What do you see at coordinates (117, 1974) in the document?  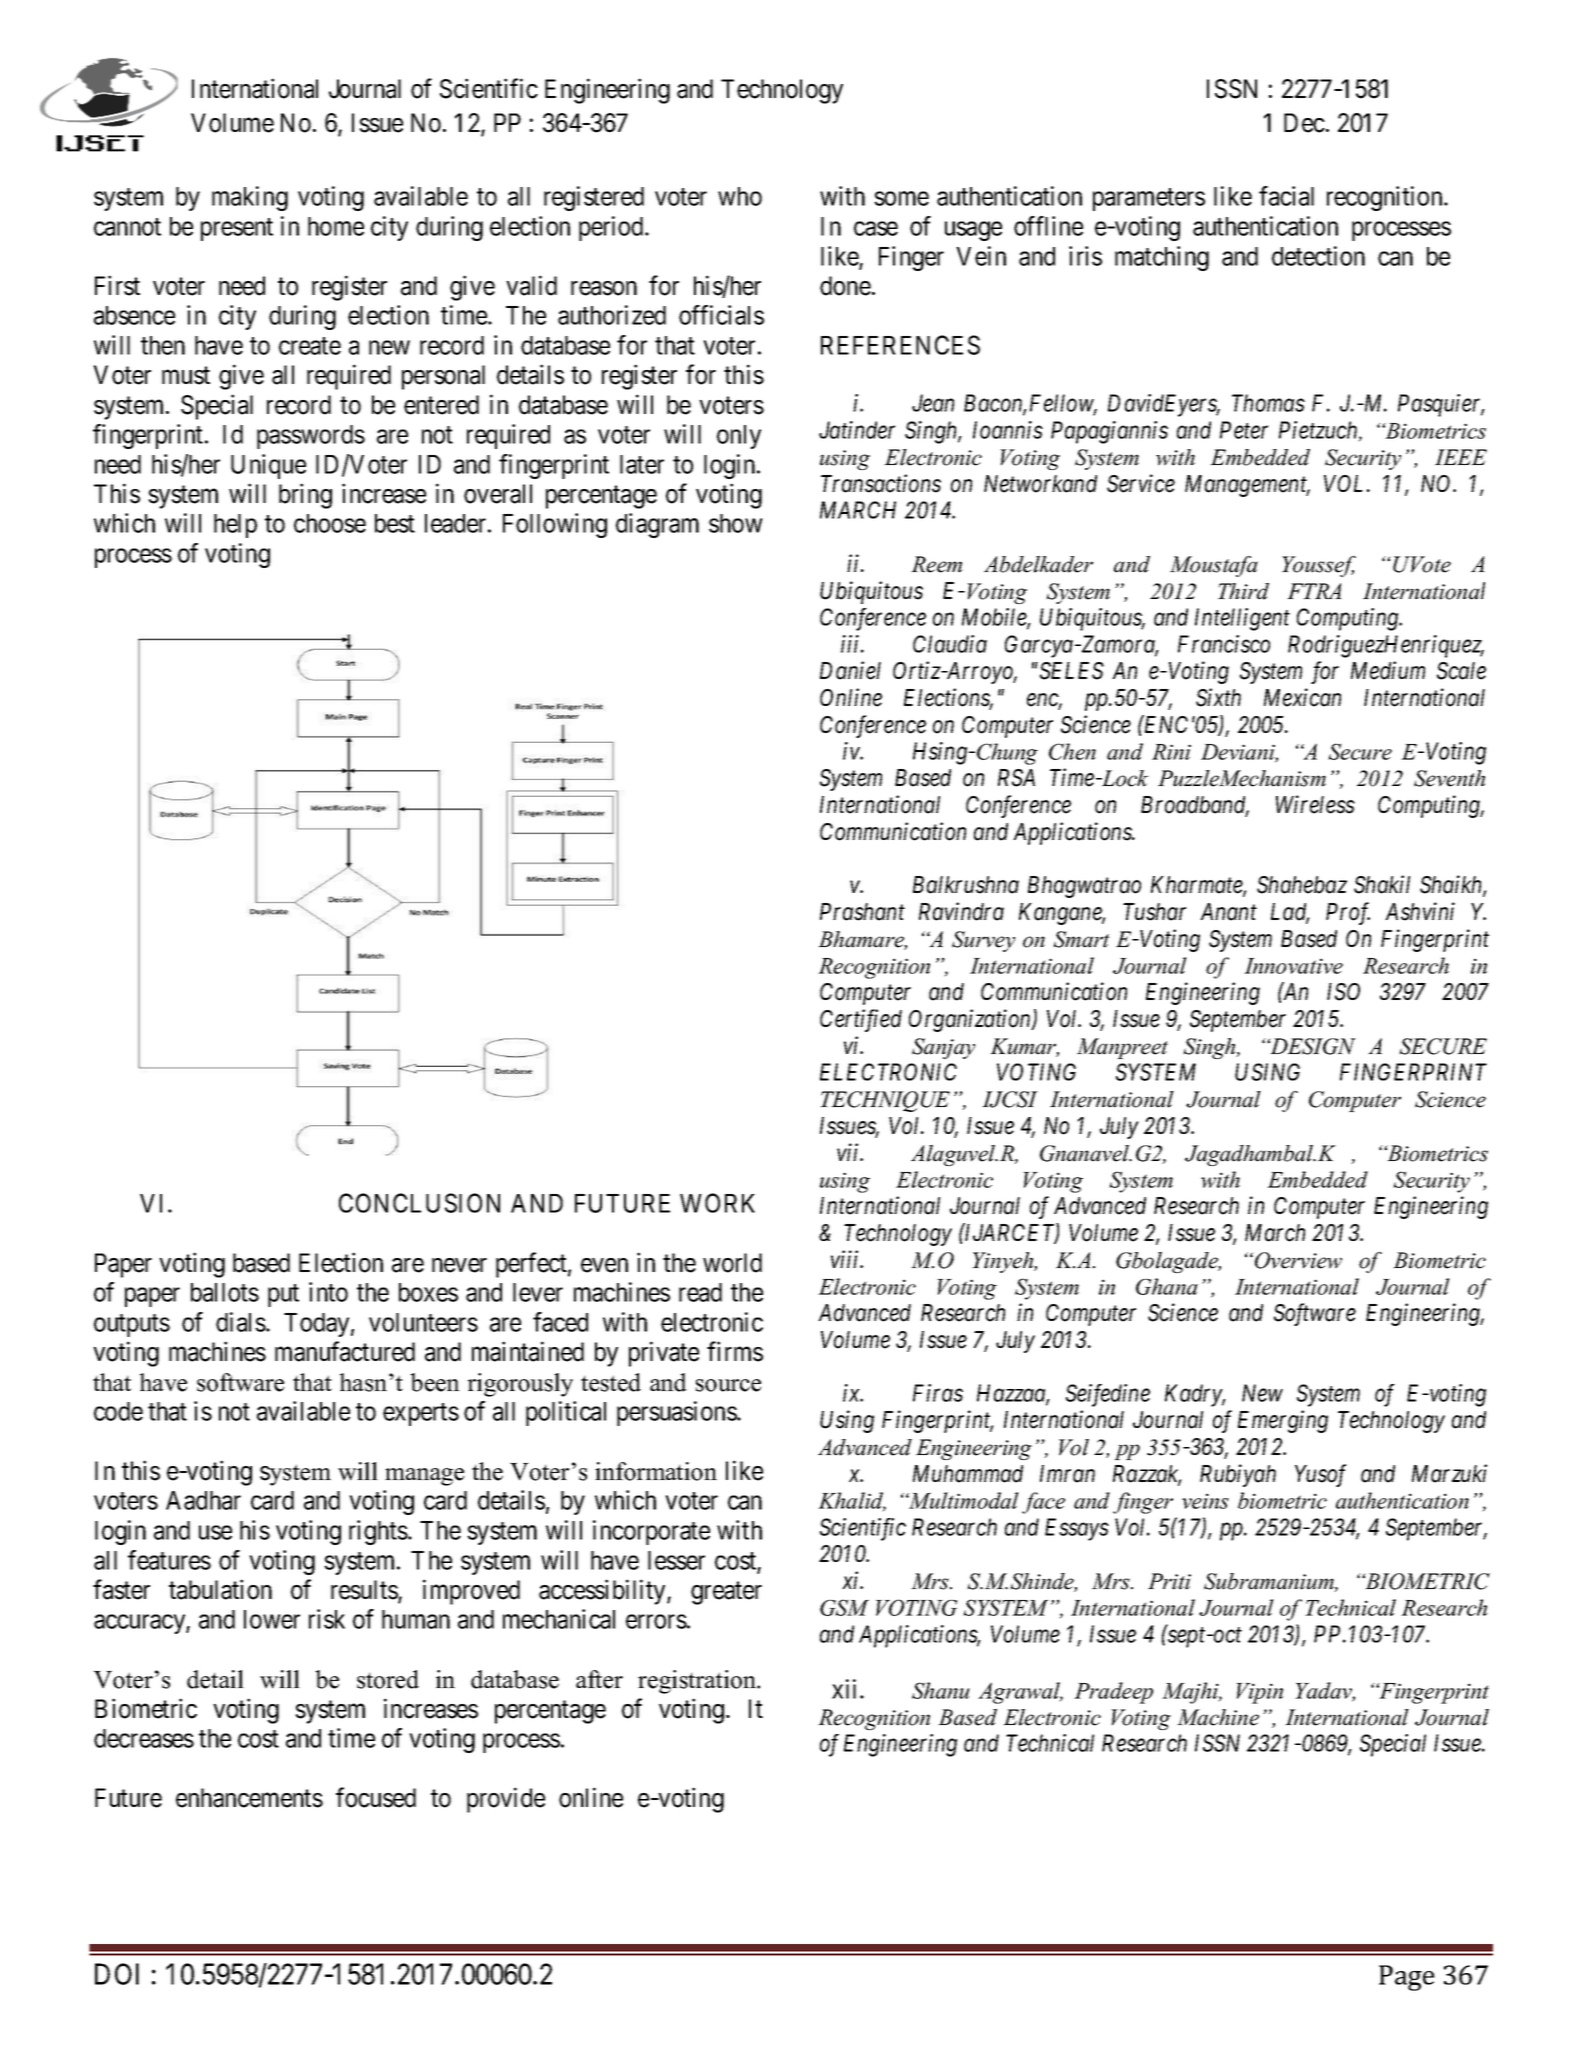 I see `DOI` at bounding box center [117, 1974].
